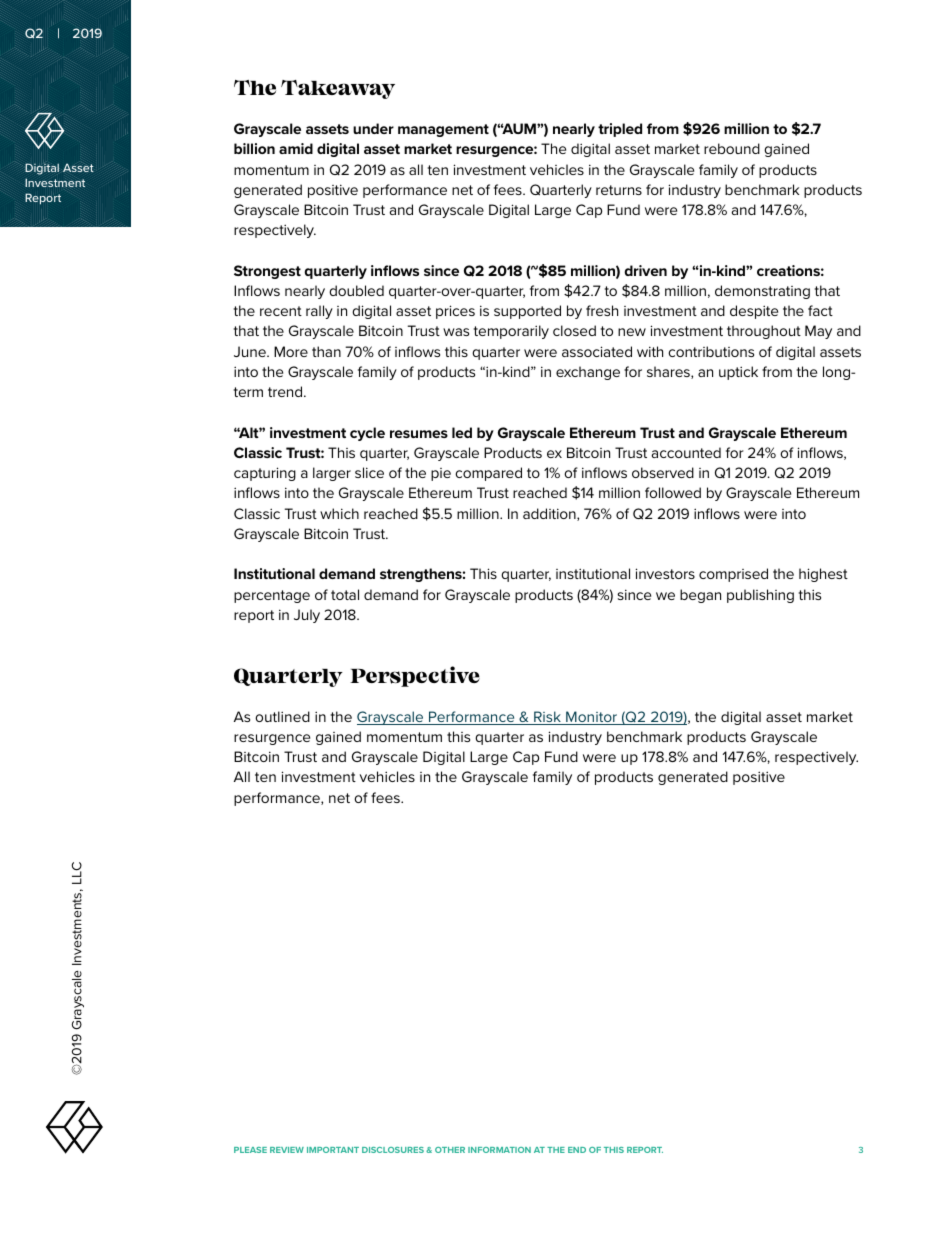 Image resolution: width=952 pixels, height=1233 pixels. Describe the element at coordinates (732, 148) in the document. I see `rebound` at that location.
